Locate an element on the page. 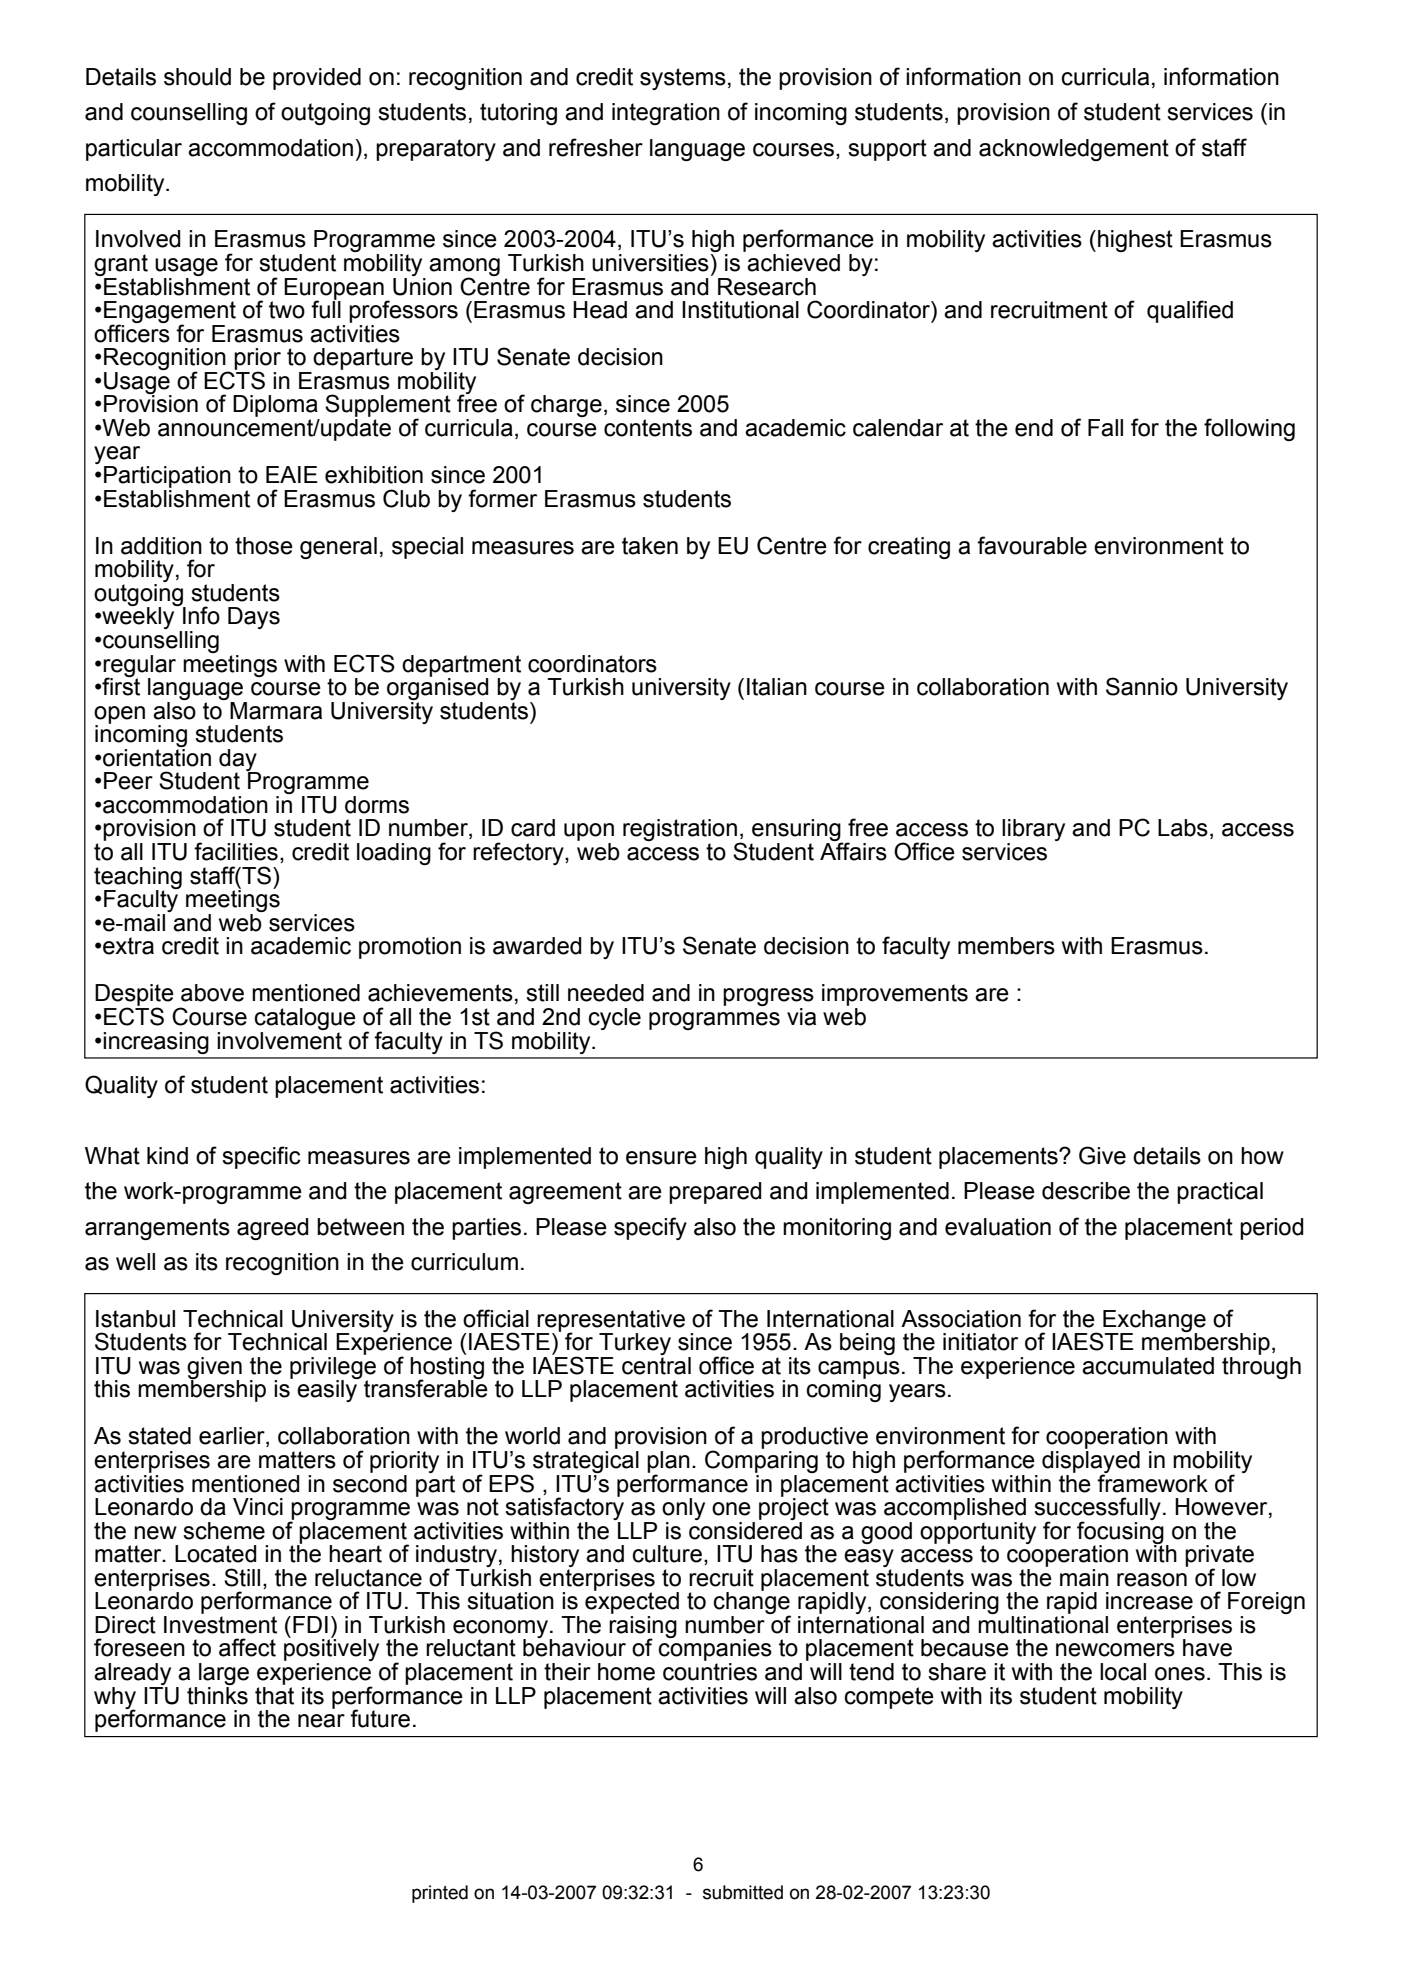 The width and height of the page is (1402, 1984). acknowledgement is located at coordinates (1074, 150).
